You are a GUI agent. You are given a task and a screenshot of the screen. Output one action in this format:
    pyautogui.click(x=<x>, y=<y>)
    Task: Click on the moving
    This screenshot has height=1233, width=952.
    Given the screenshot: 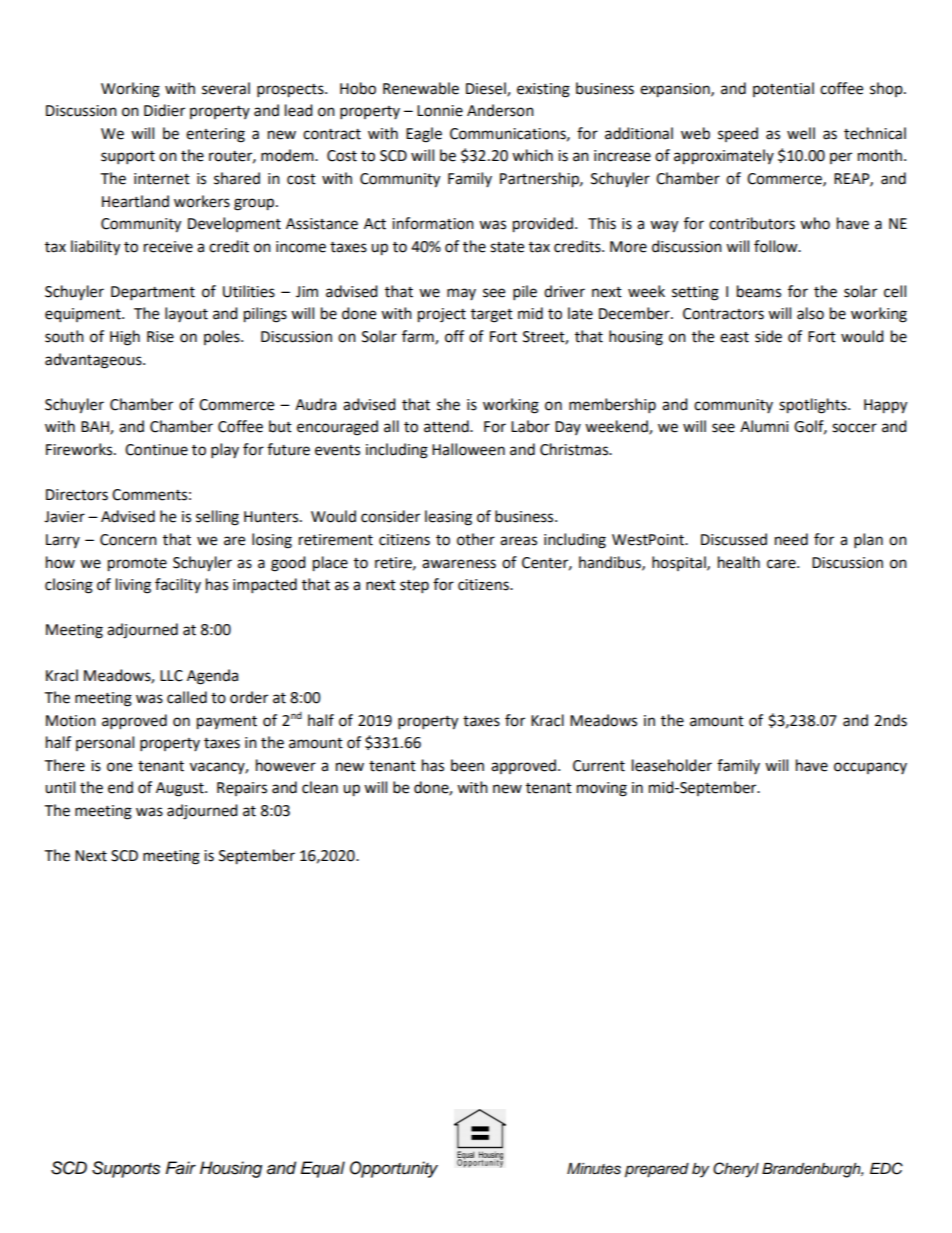 What is the action you would take?
    pyautogui.click(x=602, y=789)
